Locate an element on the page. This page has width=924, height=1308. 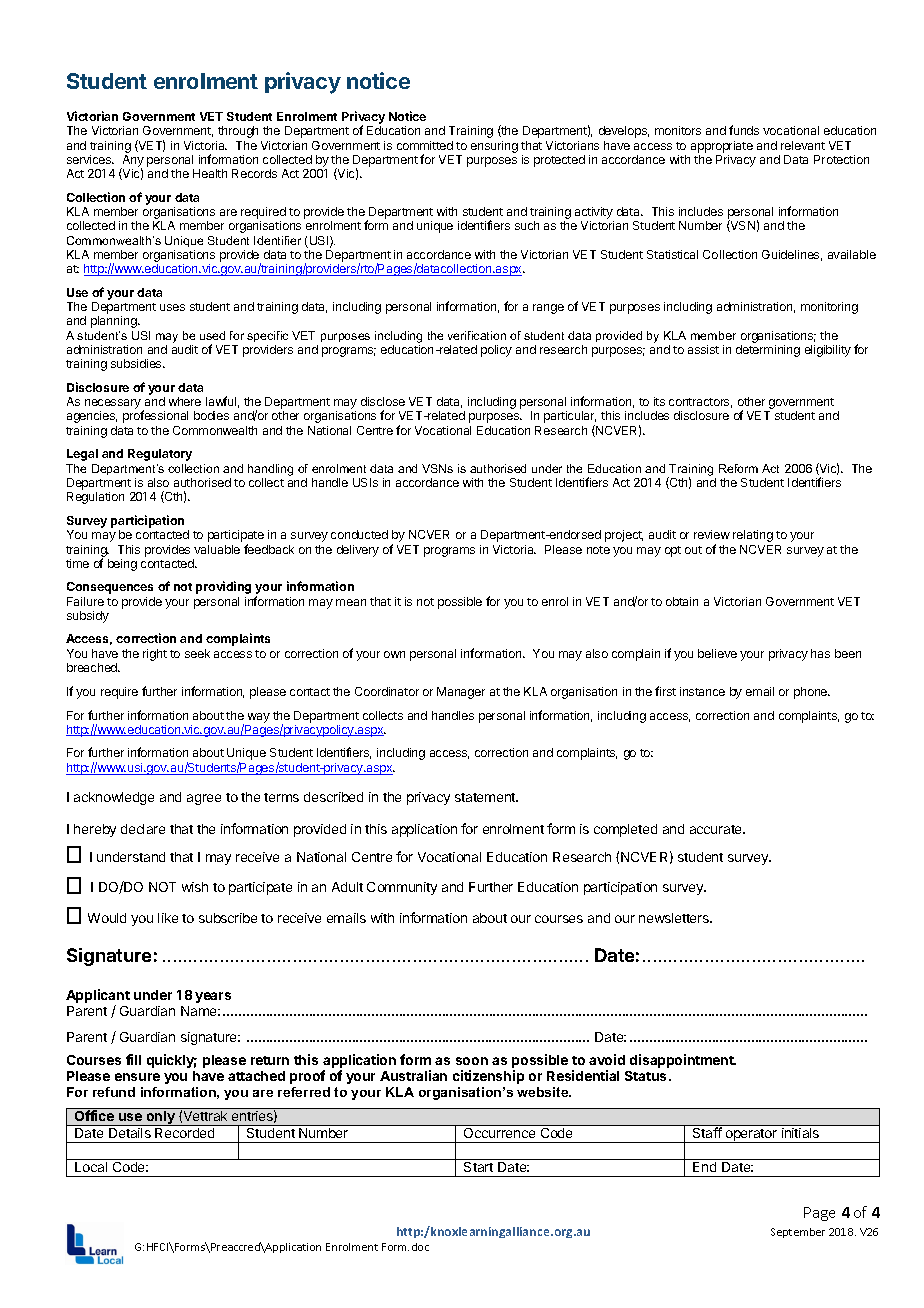
Any is located at coordinates (132, 162).
